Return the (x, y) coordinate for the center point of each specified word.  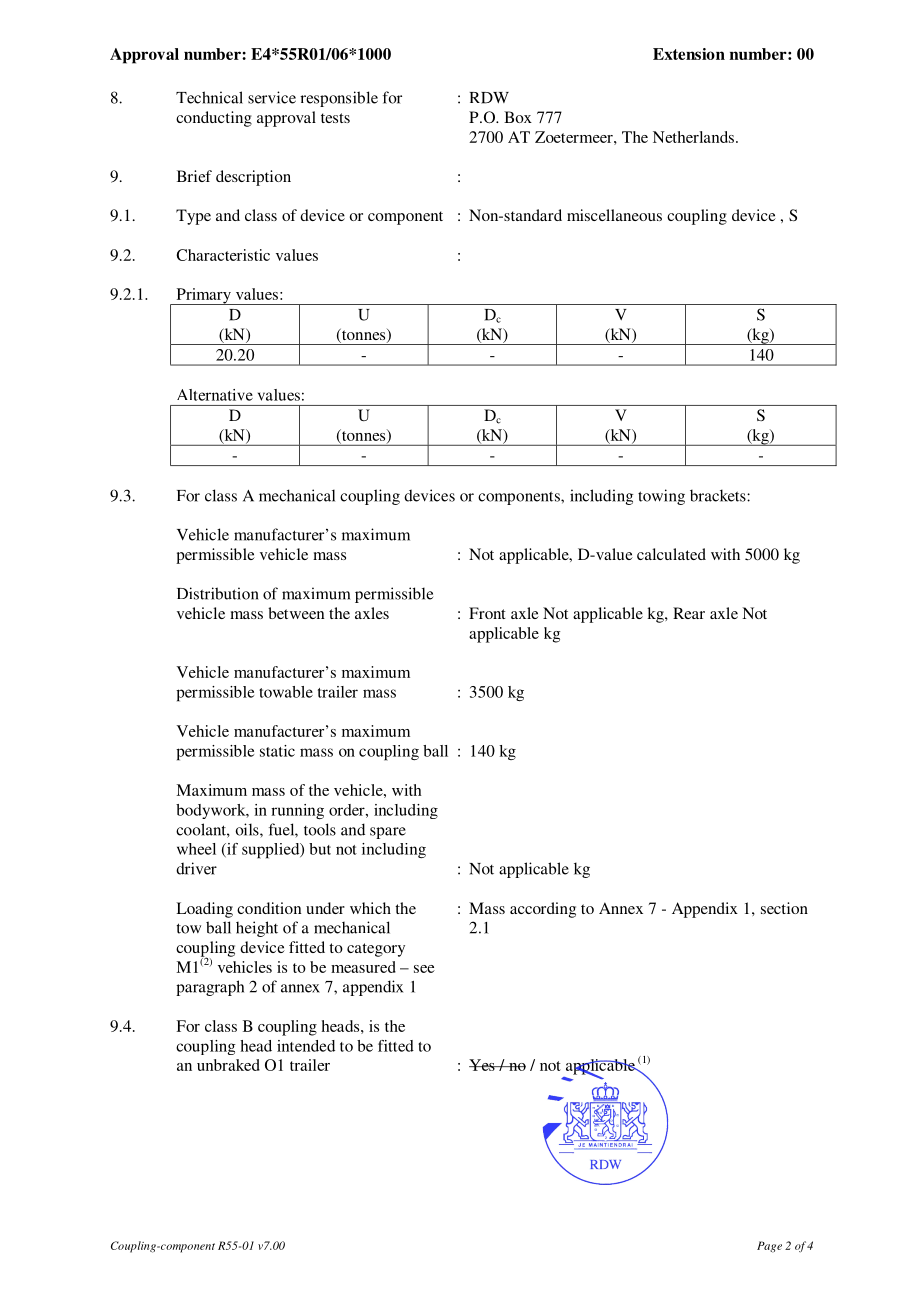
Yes (483, 1065)
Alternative (215, 395)
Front (487, 613)
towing (661, 497)
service (272, 97)
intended (306, 1046)
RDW (489, 98)
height (257, 929)
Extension (689, 54)
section (784, 908)
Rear (689, 613)
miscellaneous (614, 215)
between (296, 613)
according (543, 910)
